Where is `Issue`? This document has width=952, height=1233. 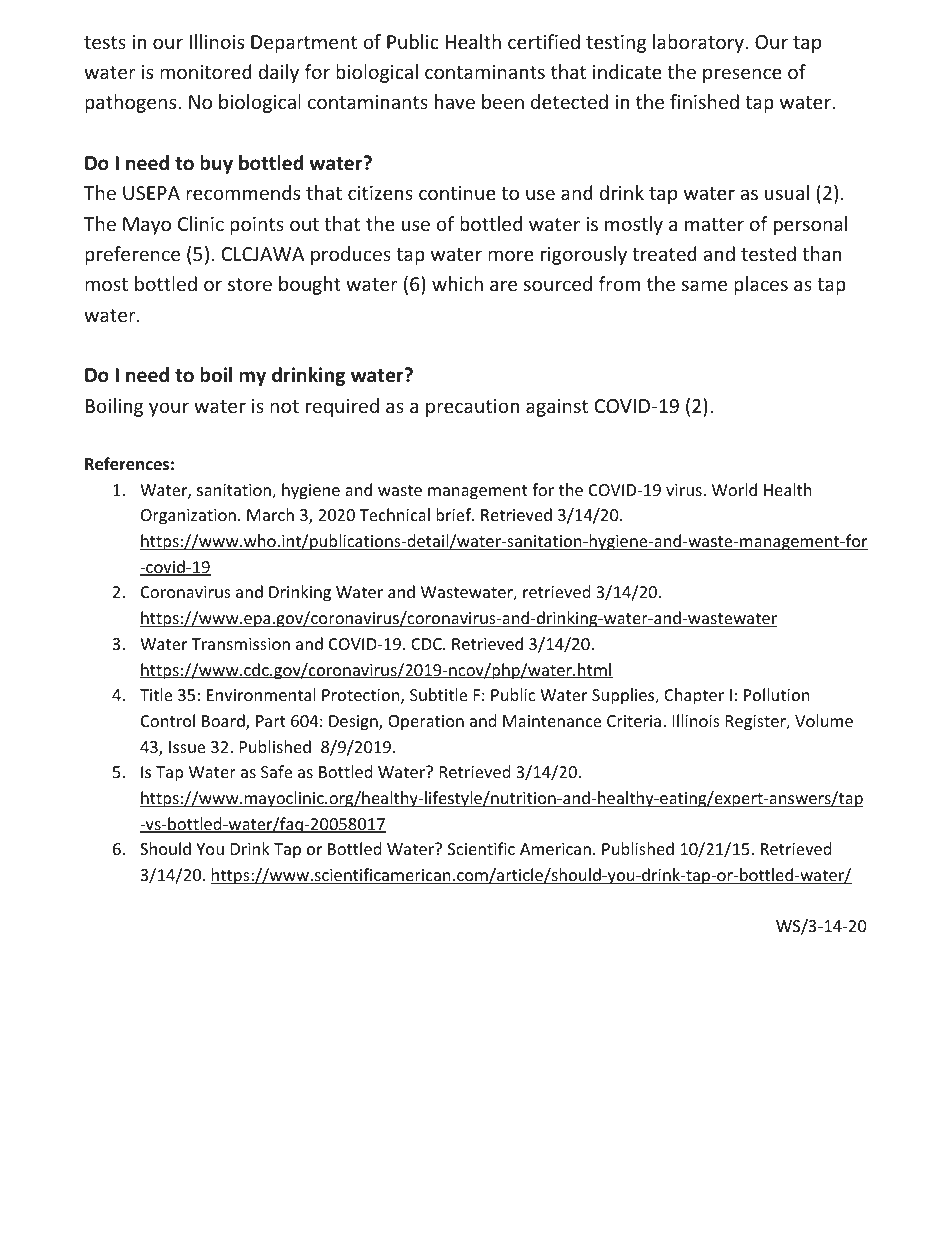
Issue is located at coordinates (187, 747).
